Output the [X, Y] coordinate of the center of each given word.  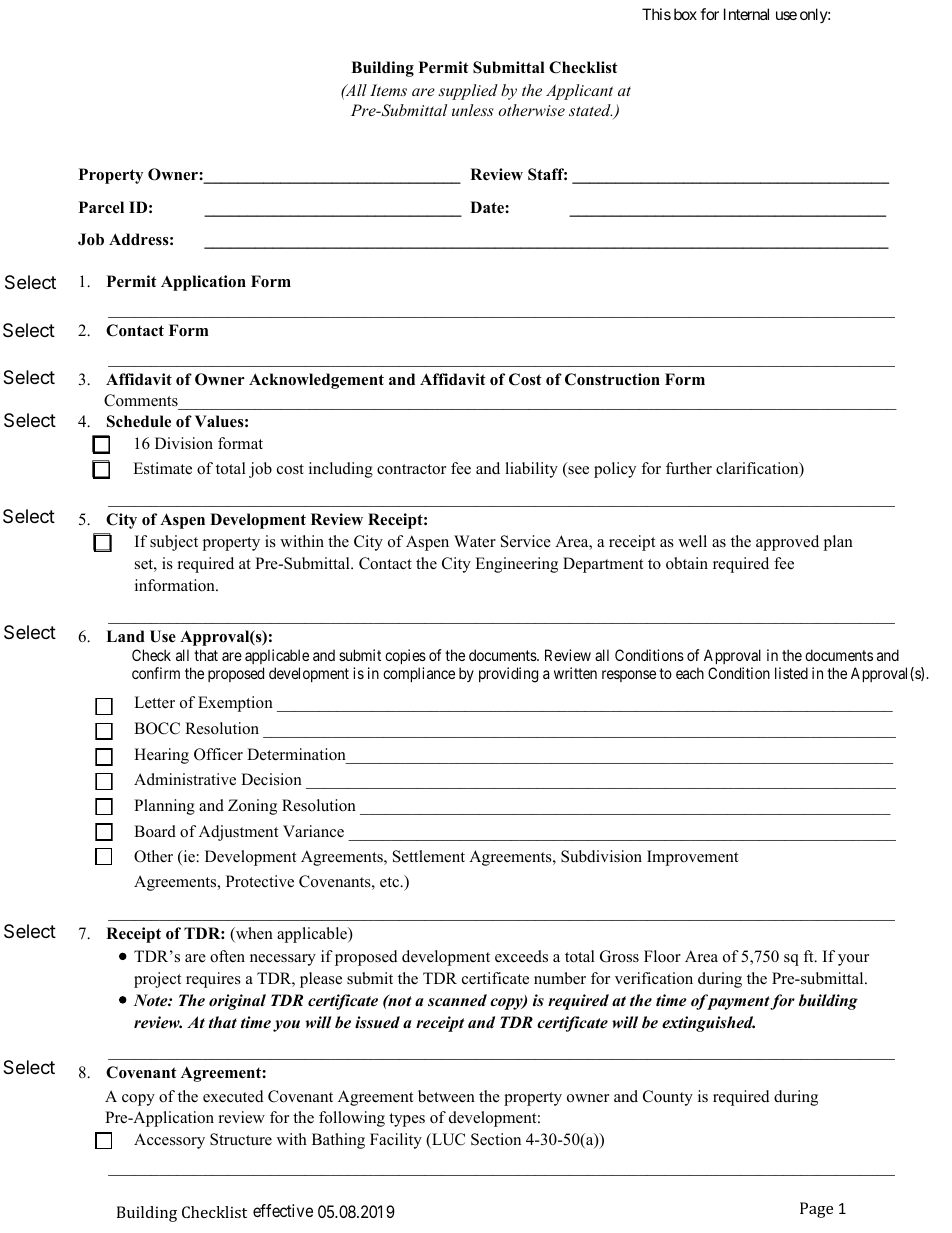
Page [816, 1210]
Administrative [185, 779]
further [689, 468]
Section [496, 1139]
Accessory [169, 1141]
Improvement [692, 858]
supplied [468, 92]
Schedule [139, 421]
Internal [746, 14]
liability [531, 470]
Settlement [429, 856]
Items [388, 90]
